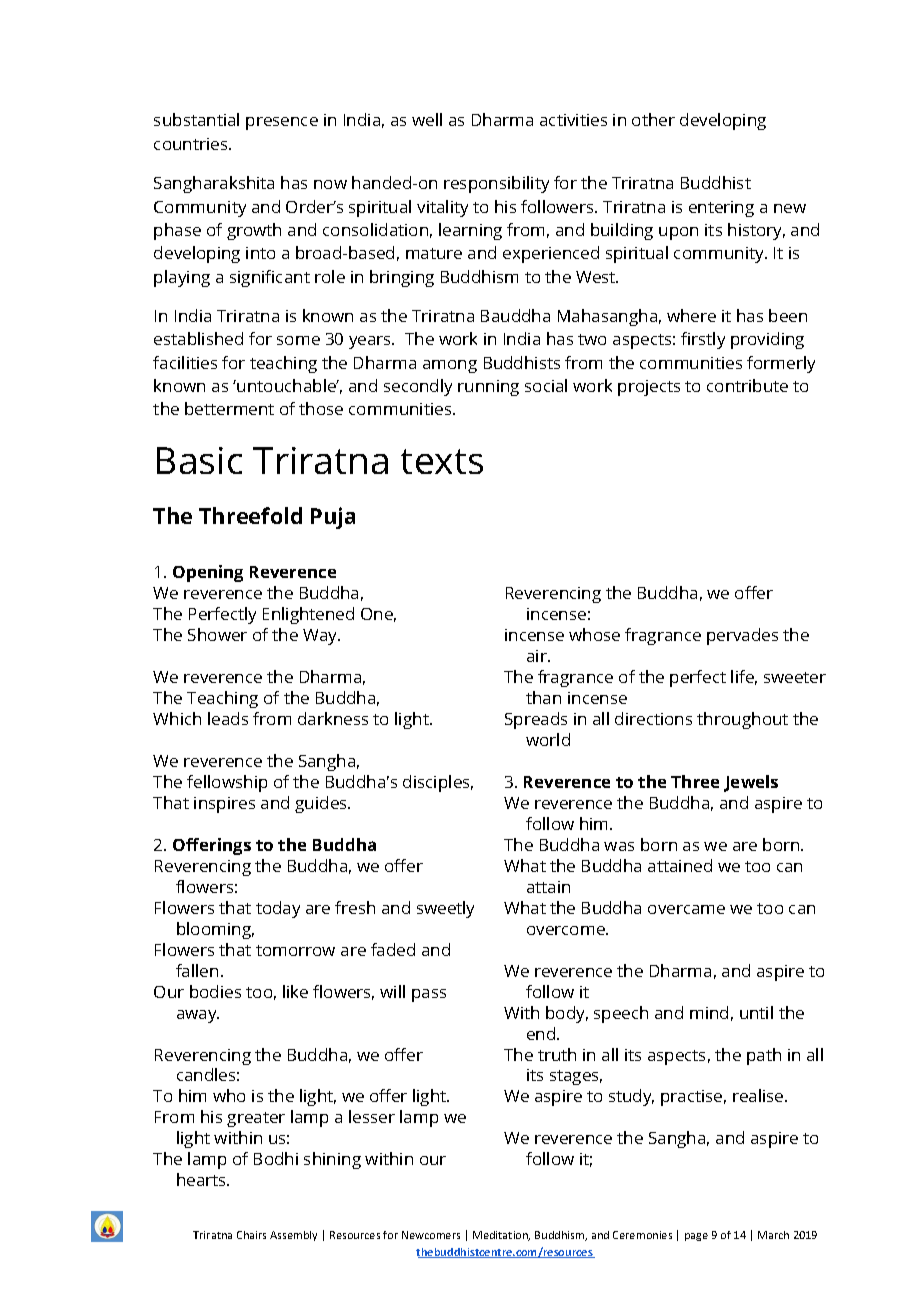  I want to click on responsibility, so click(496, 184).
